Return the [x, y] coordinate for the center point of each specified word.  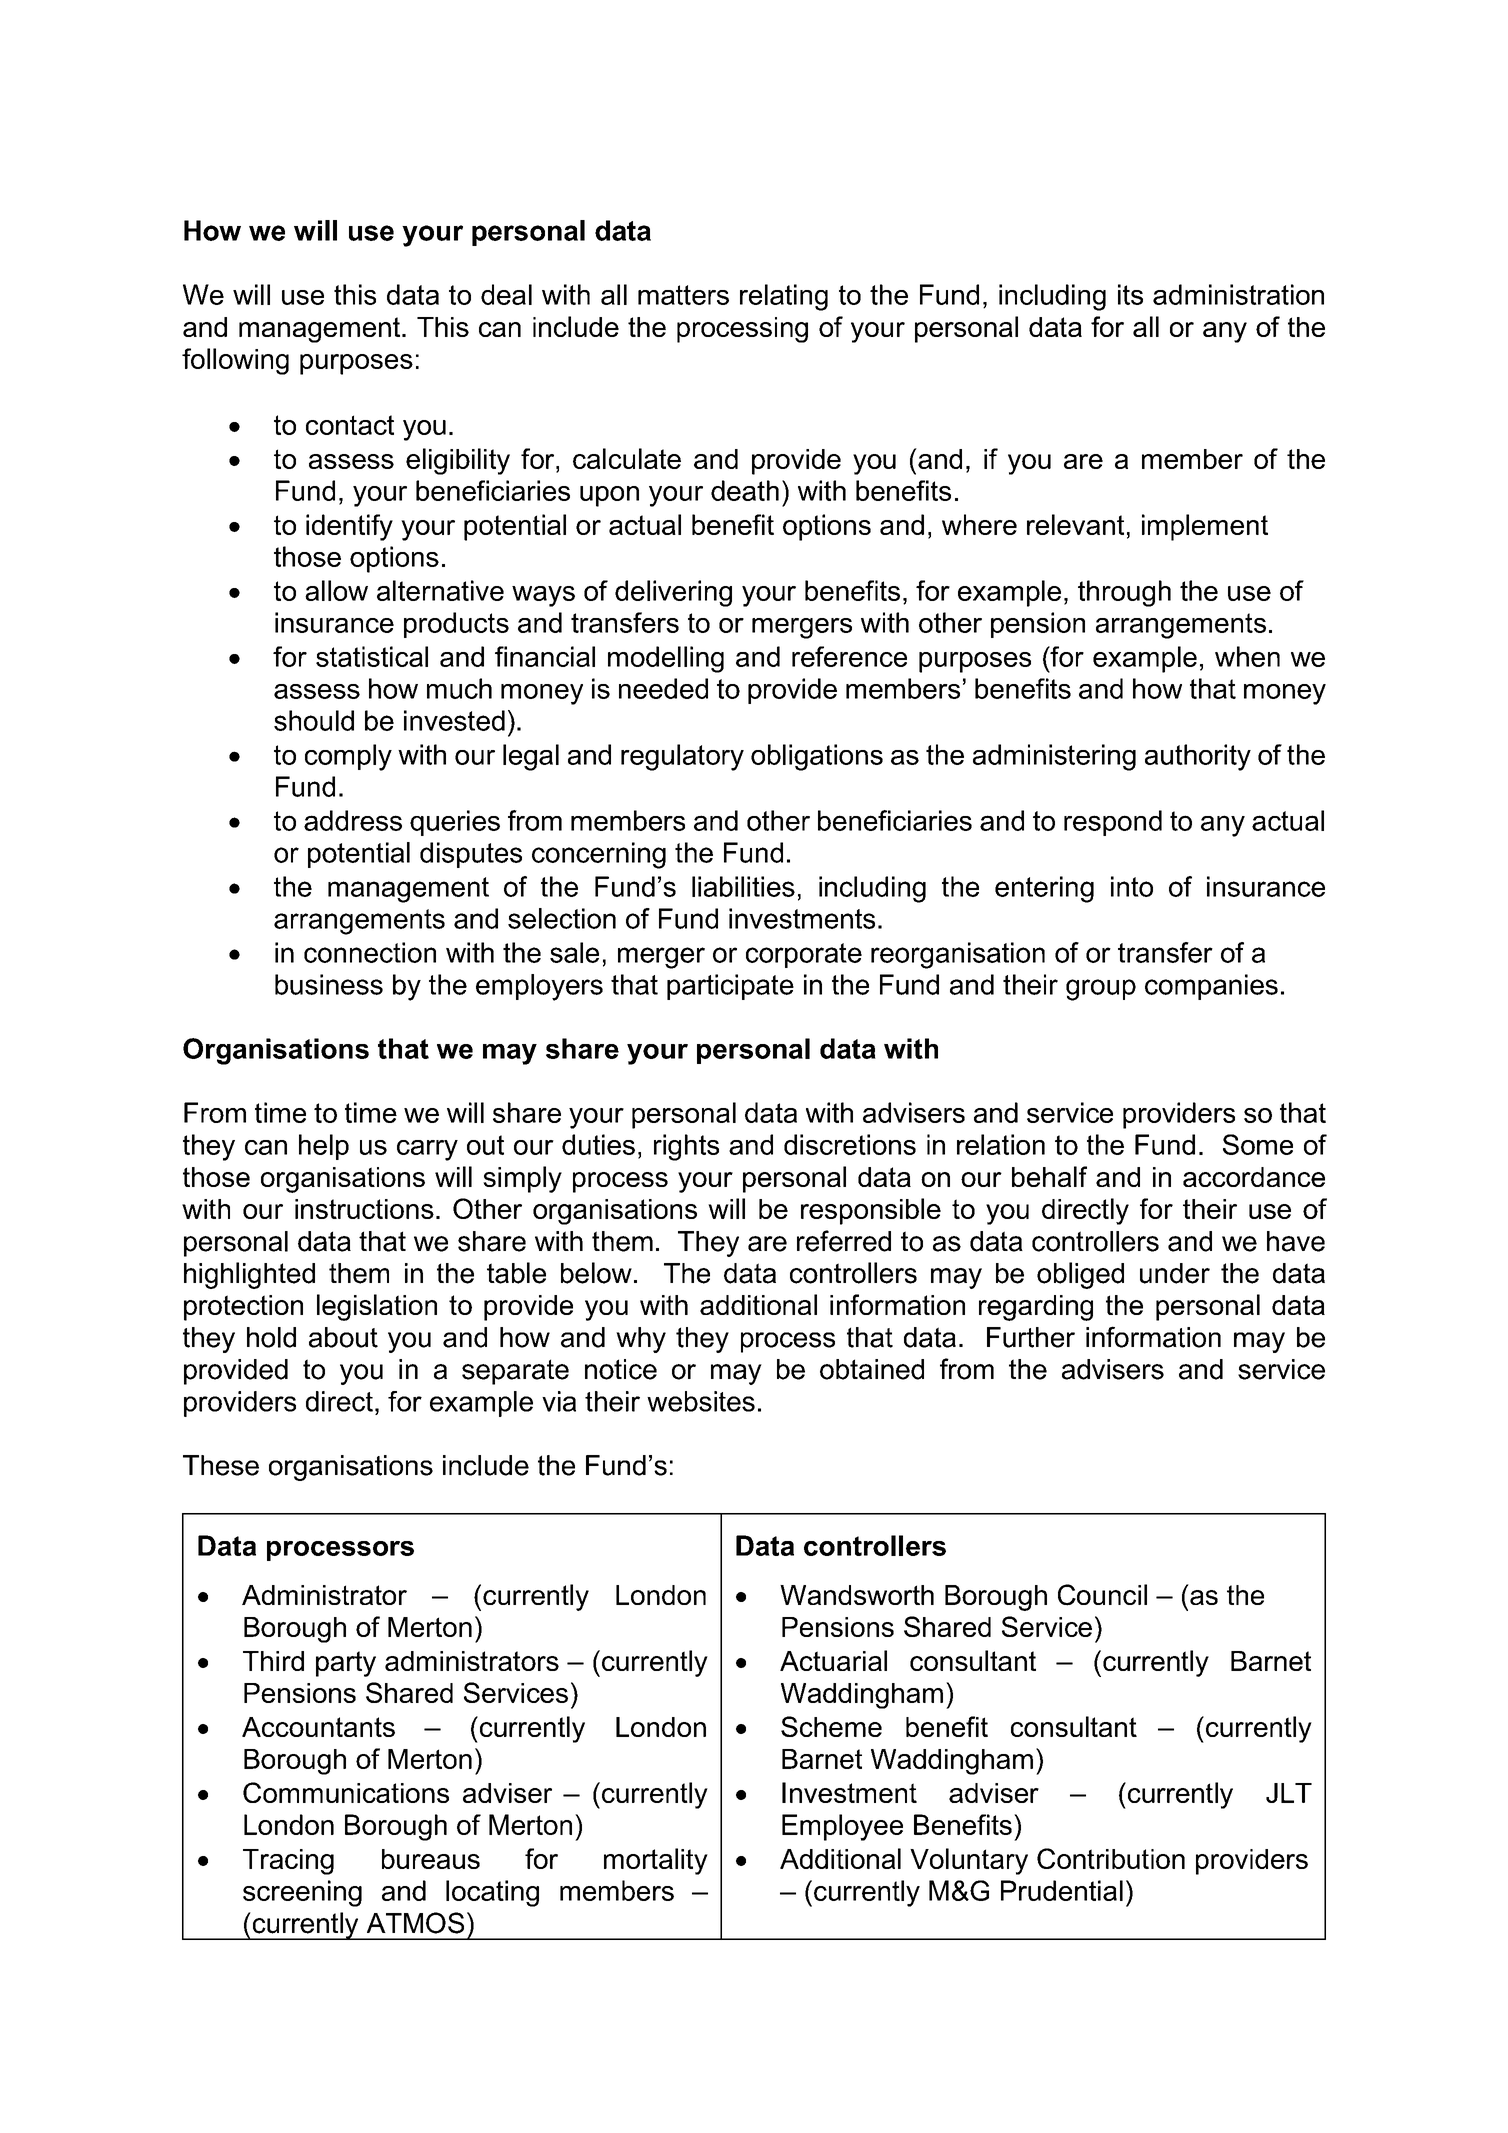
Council [1102, 1595]
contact [350, 425]
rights [686, 1147]
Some [1258, 1144]
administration [1238, 294]
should [314, 720]
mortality [656, 1861]
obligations [817, 757]
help [324, 1147]
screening [302, 1893]
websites [701, 1401]
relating [784, 297]
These [221, 1465]
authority [1198, 757]
